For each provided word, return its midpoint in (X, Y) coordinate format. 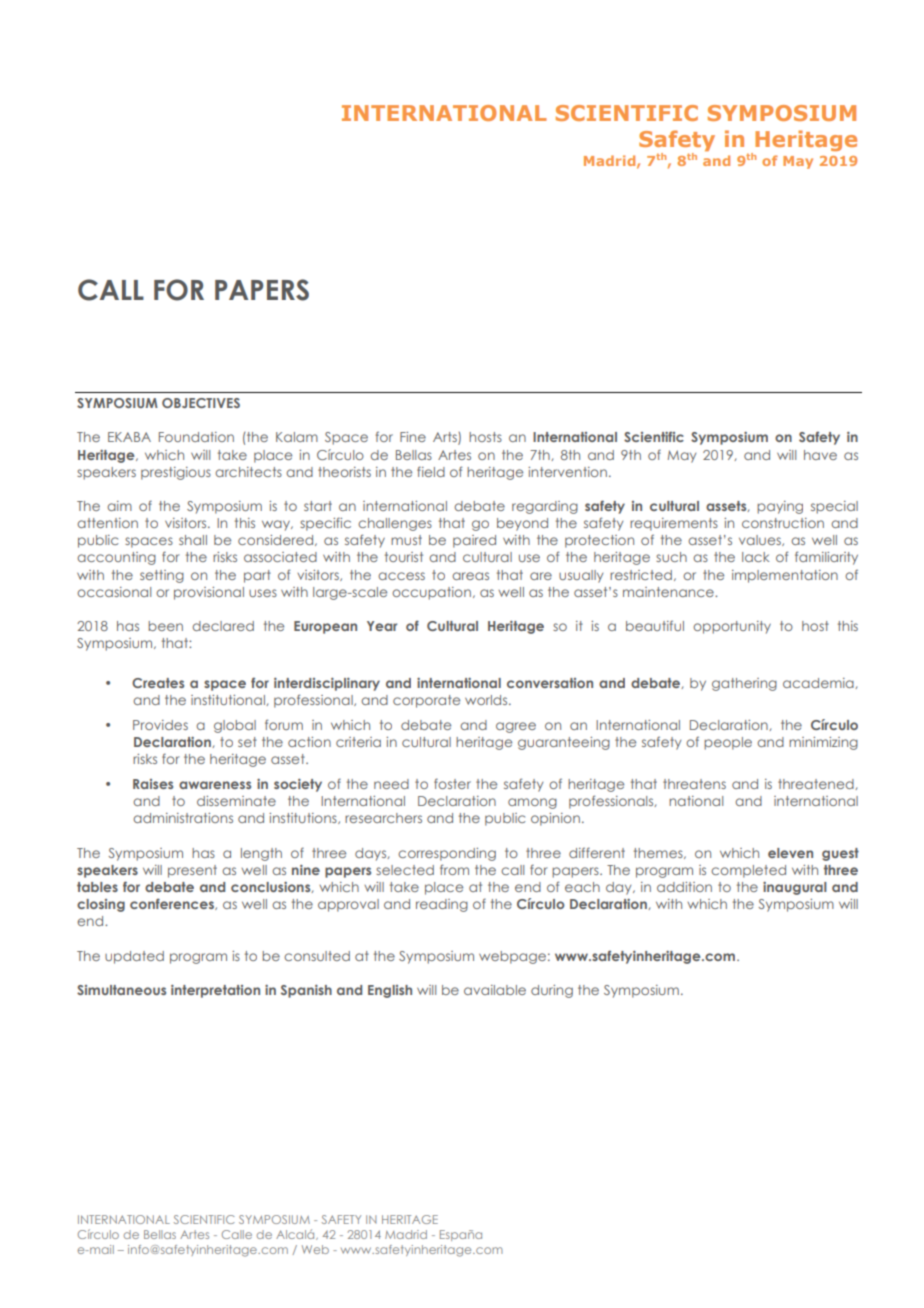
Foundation (196, 437)
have (820, 455)
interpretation (215, 991)
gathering (744, 684)
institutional (229, 700)
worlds (487, 700)
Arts (446, 438)
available (495, 990)
